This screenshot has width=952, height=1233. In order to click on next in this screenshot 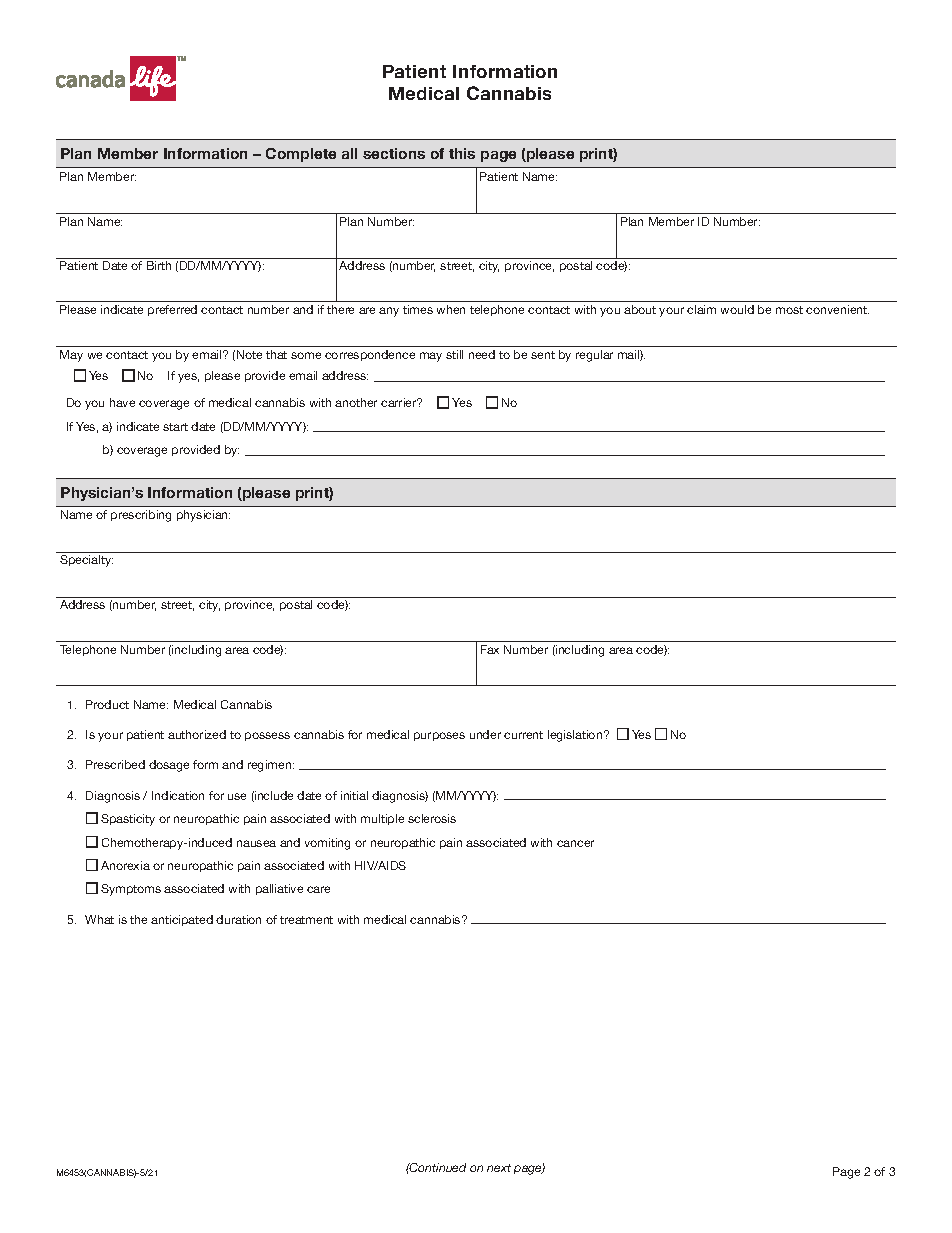, I will do `click(499, 1168)`.
